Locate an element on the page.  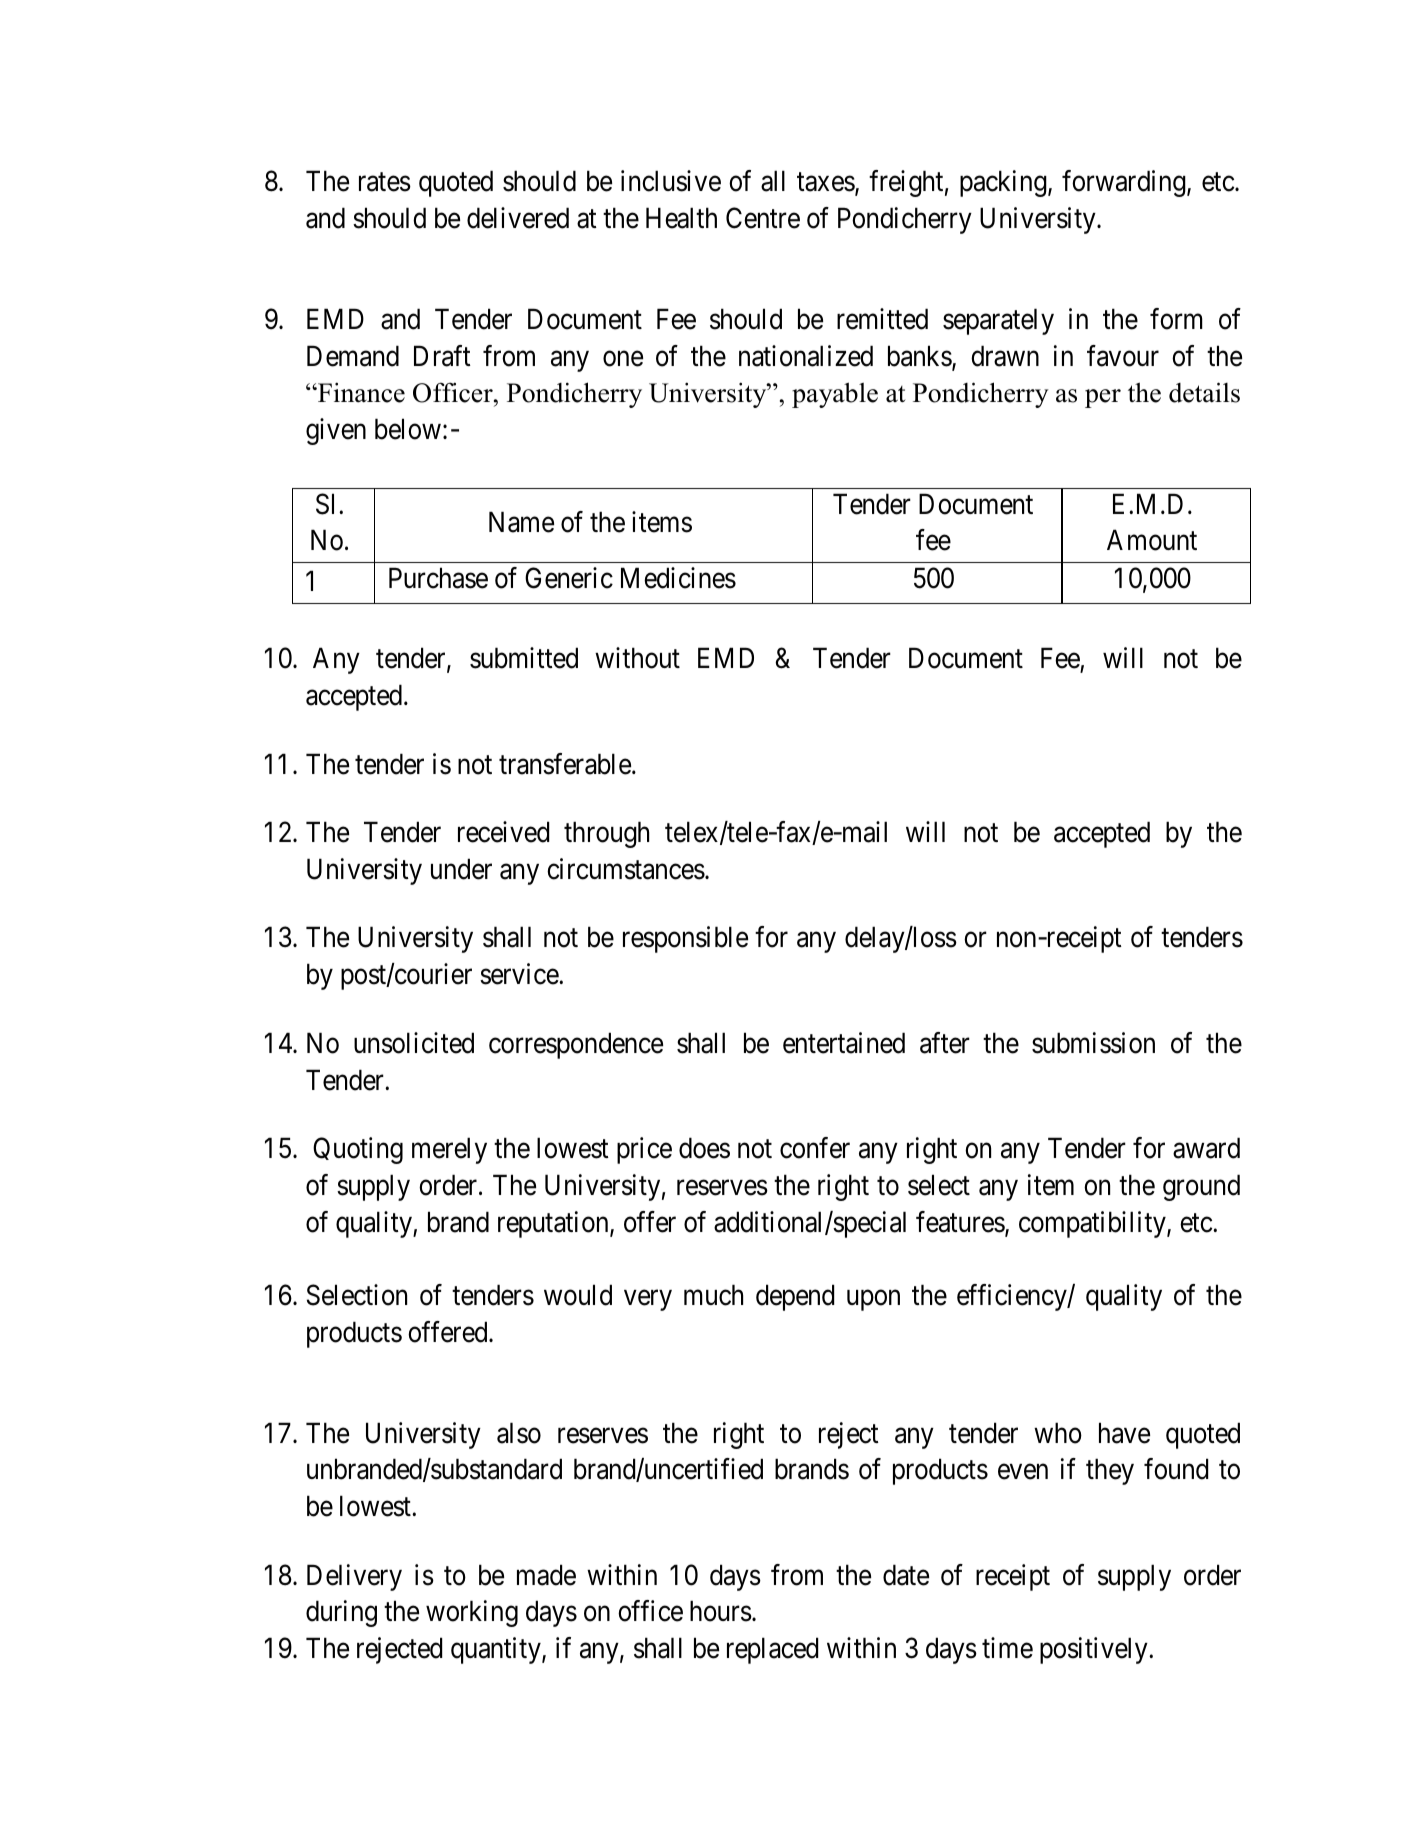
Centre is located at coordinates (763, 218).
